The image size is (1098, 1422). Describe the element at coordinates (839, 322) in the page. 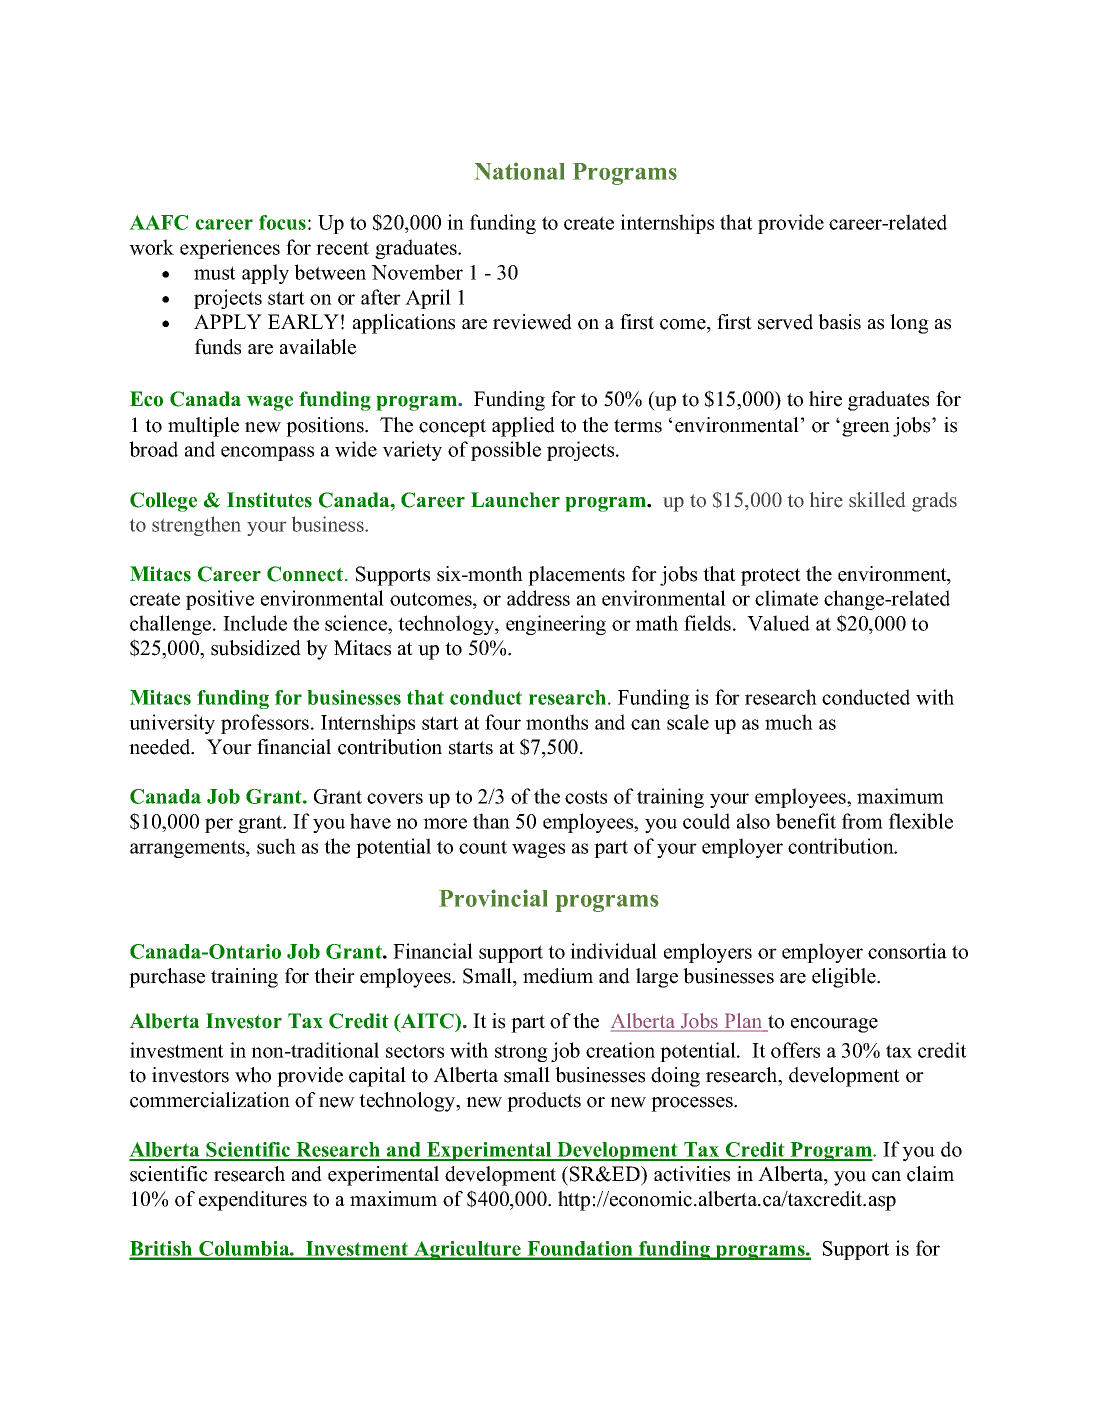

I see `basis` at that location.
